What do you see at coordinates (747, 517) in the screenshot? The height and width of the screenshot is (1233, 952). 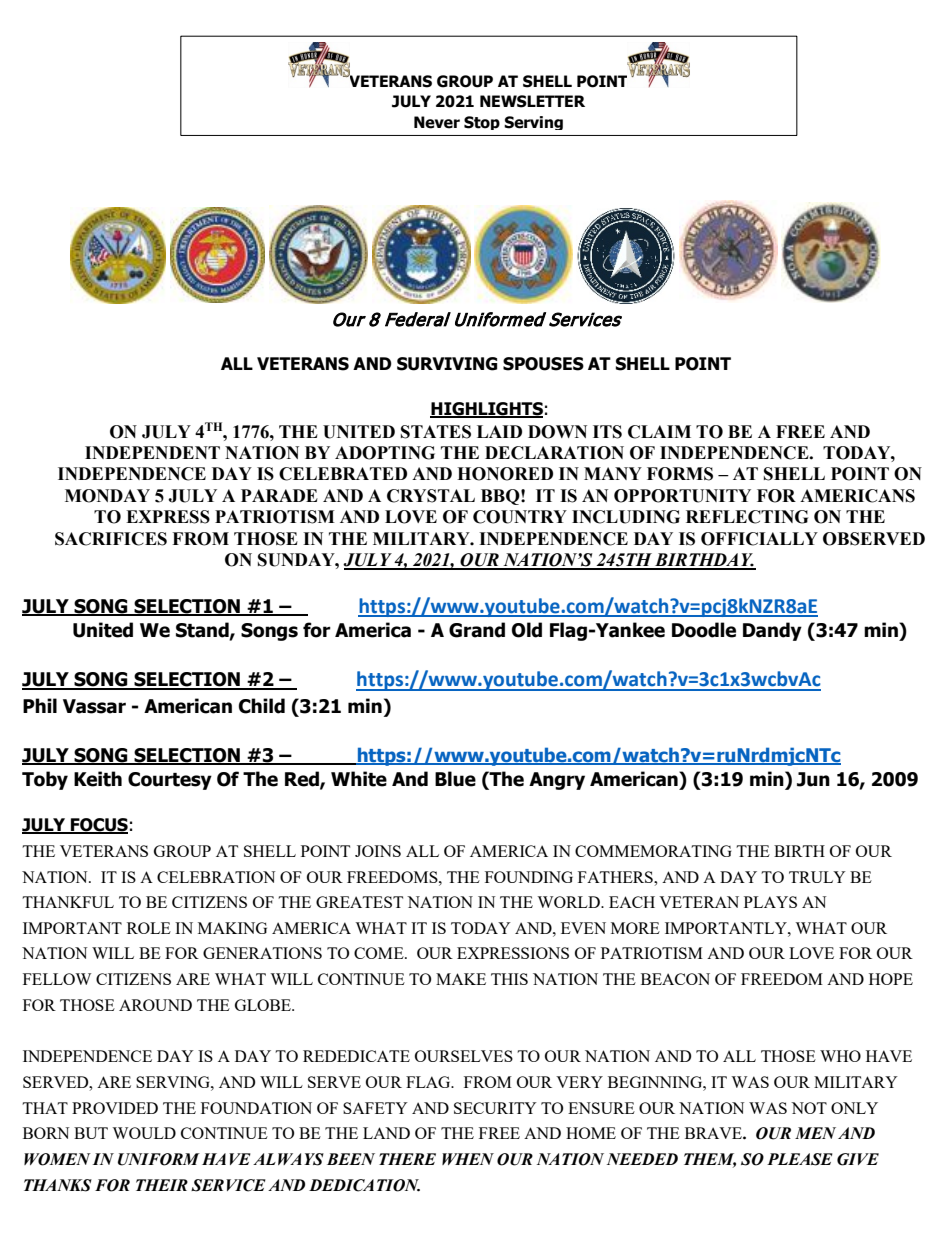 I see `REFLECTING` at bounding box center [747, 517].
